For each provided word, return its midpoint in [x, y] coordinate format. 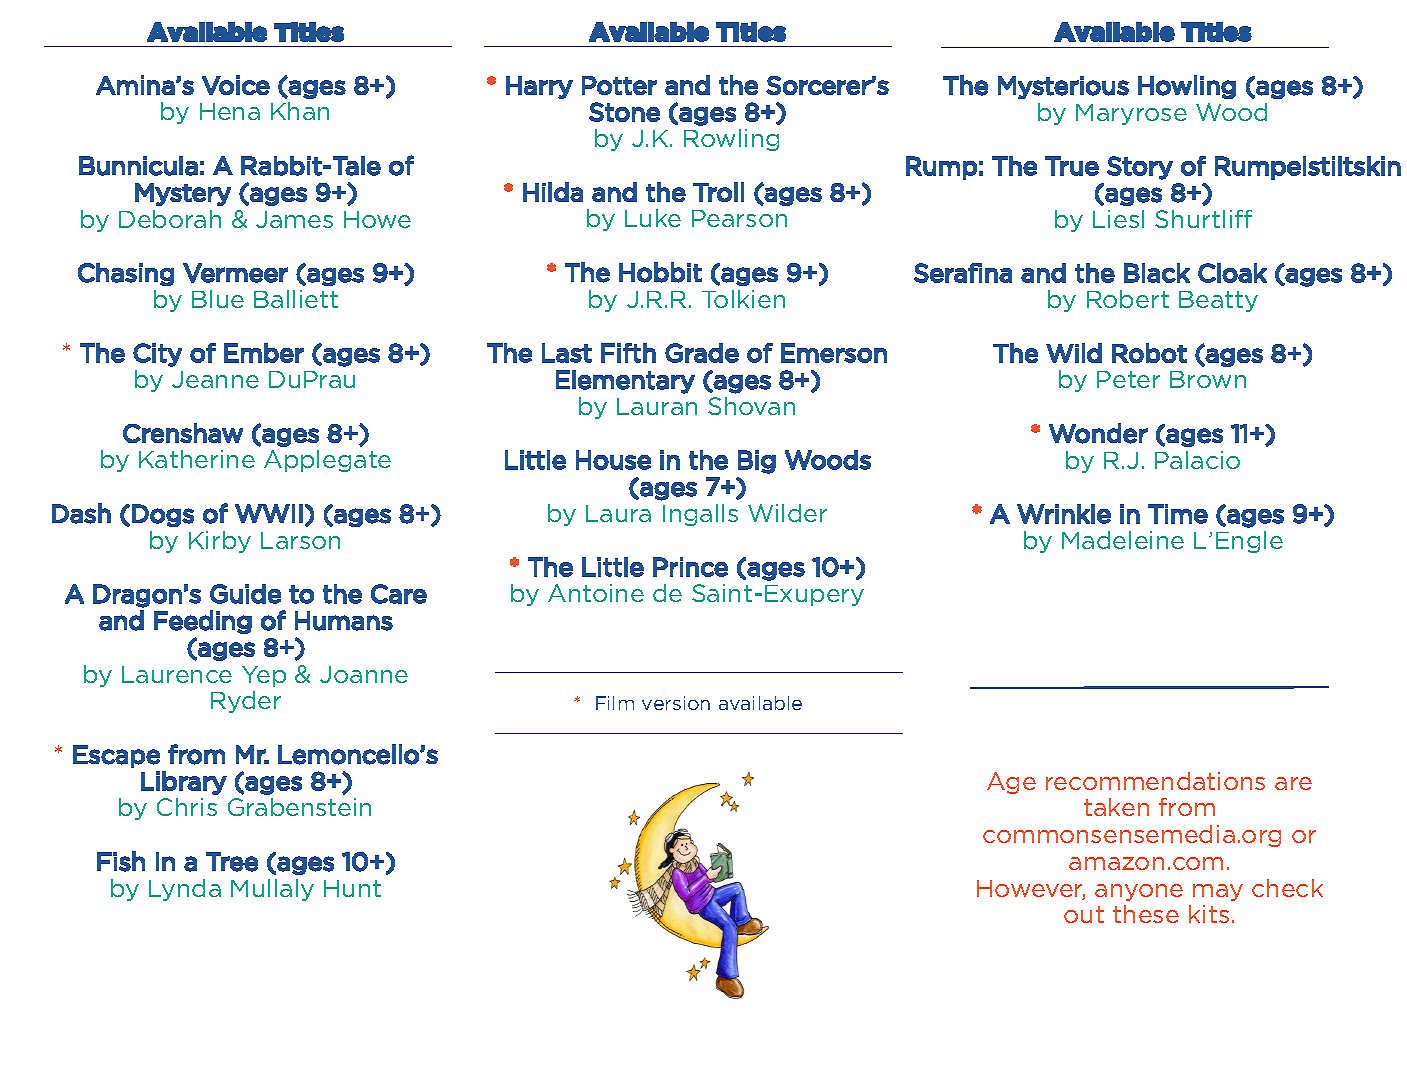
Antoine [596, 593]
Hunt [352, 888]
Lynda [185, 890]
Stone [624, 112]
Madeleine [1123, 540]
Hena [230, 111]
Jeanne [215, 379]
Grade [702, 353]
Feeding [203, 622]
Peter [1128, 379]
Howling [1187, 87]
